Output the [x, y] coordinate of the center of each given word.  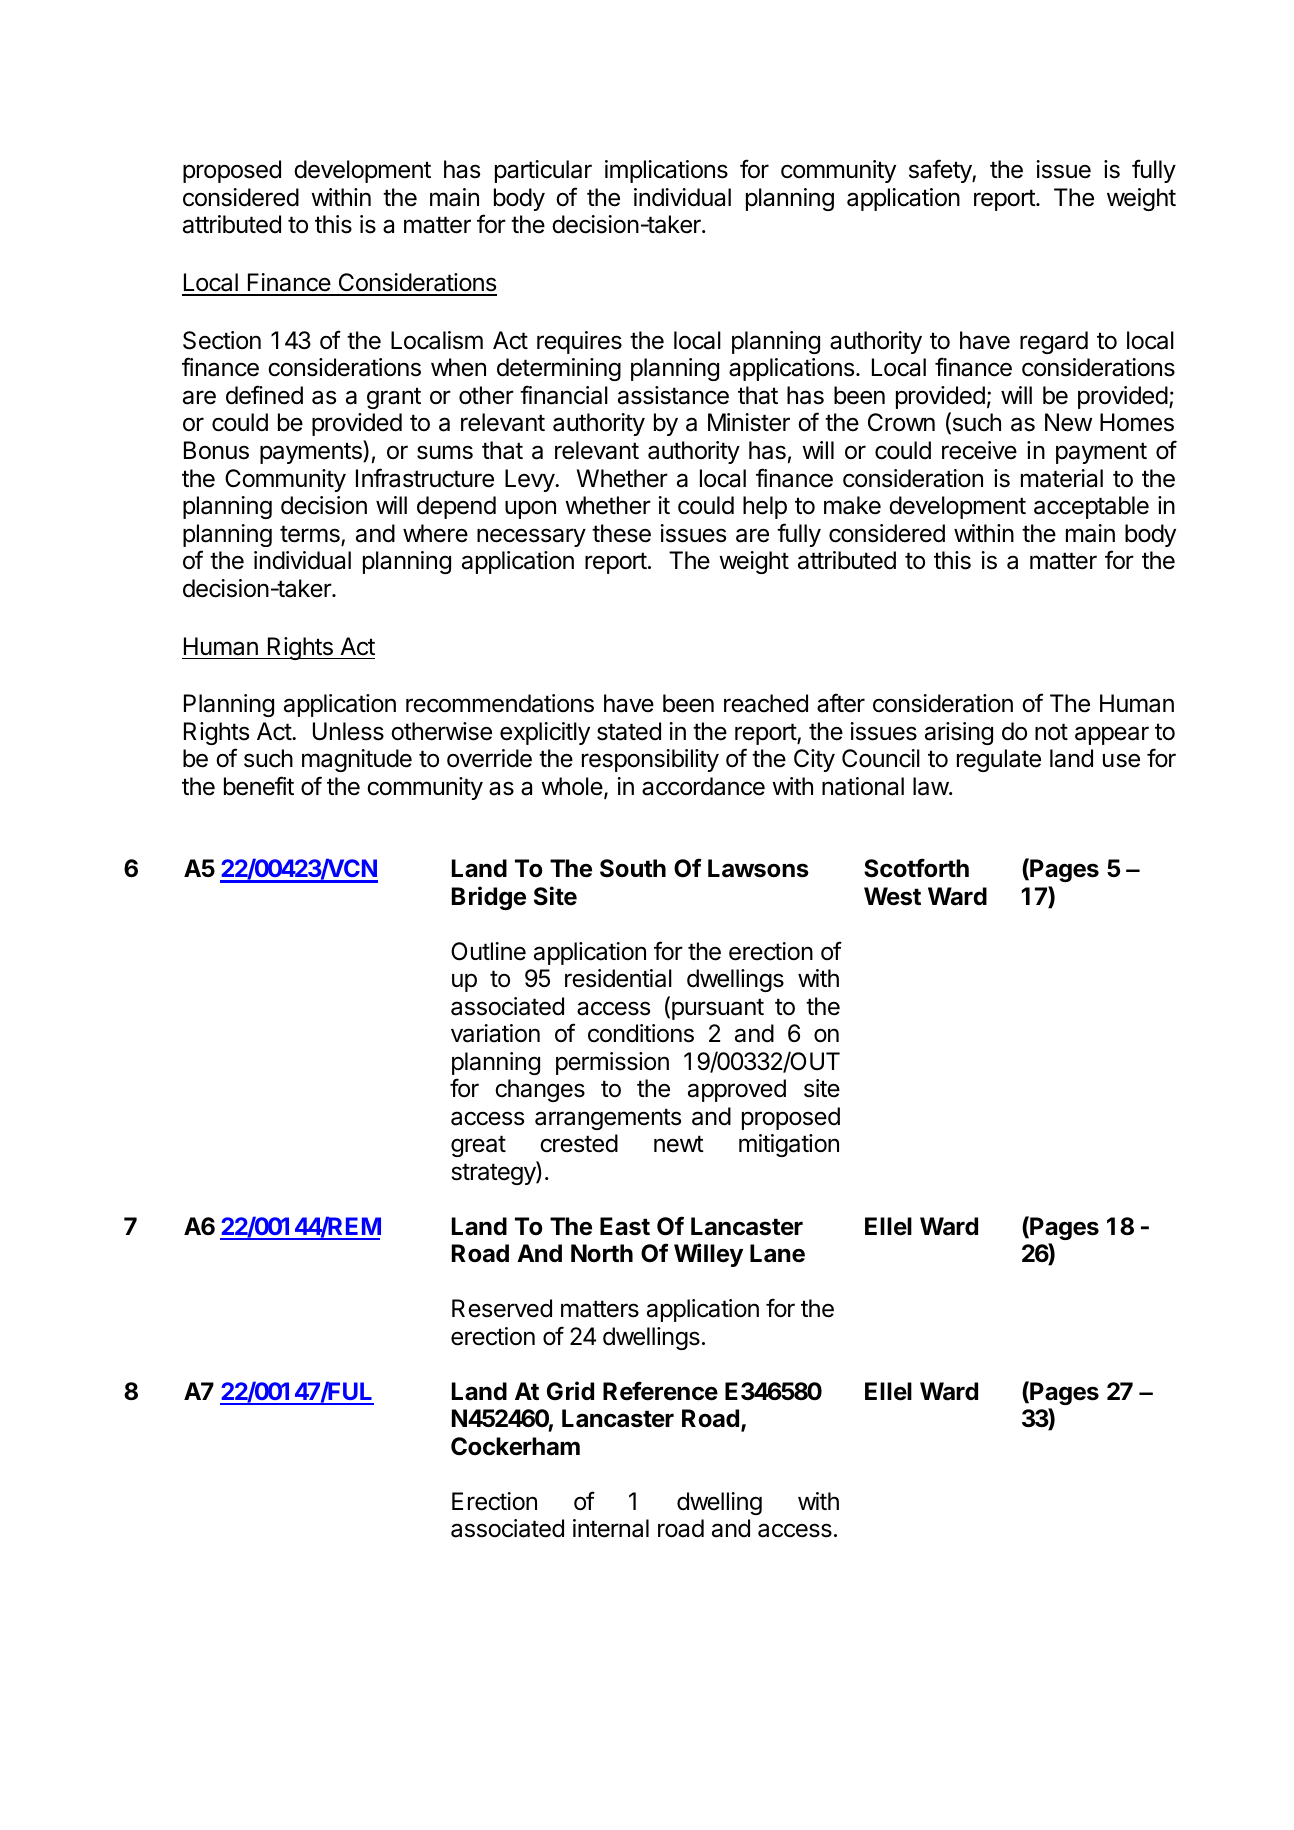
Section [222, 340]
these [621, 533]
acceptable [1091, 507]
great [478, 1146]
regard [1054, 342]
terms [311, 535]
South [633, 868]
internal [611, 1528]
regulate [999, 760]
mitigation [789, 1145]
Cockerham [515, 1446]
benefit [259, 786]
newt [679, 1144]
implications [666, 171]
